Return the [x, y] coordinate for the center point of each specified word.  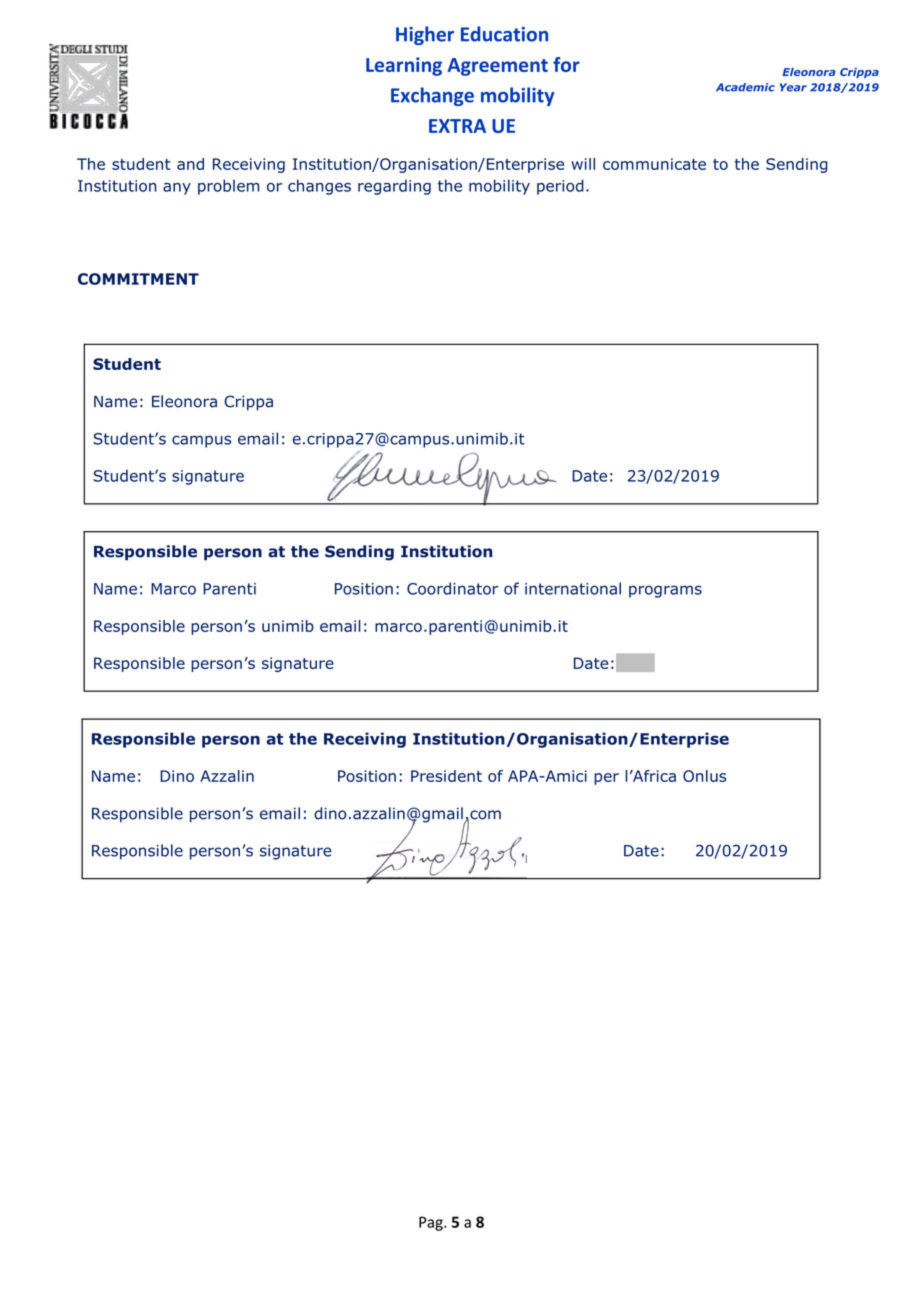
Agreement [498, 67]
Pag [432, 1223]
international [573, 588]
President [446, 776]
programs [665, 591]
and [190, 164]
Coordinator [452, 588]
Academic [745, 87]
